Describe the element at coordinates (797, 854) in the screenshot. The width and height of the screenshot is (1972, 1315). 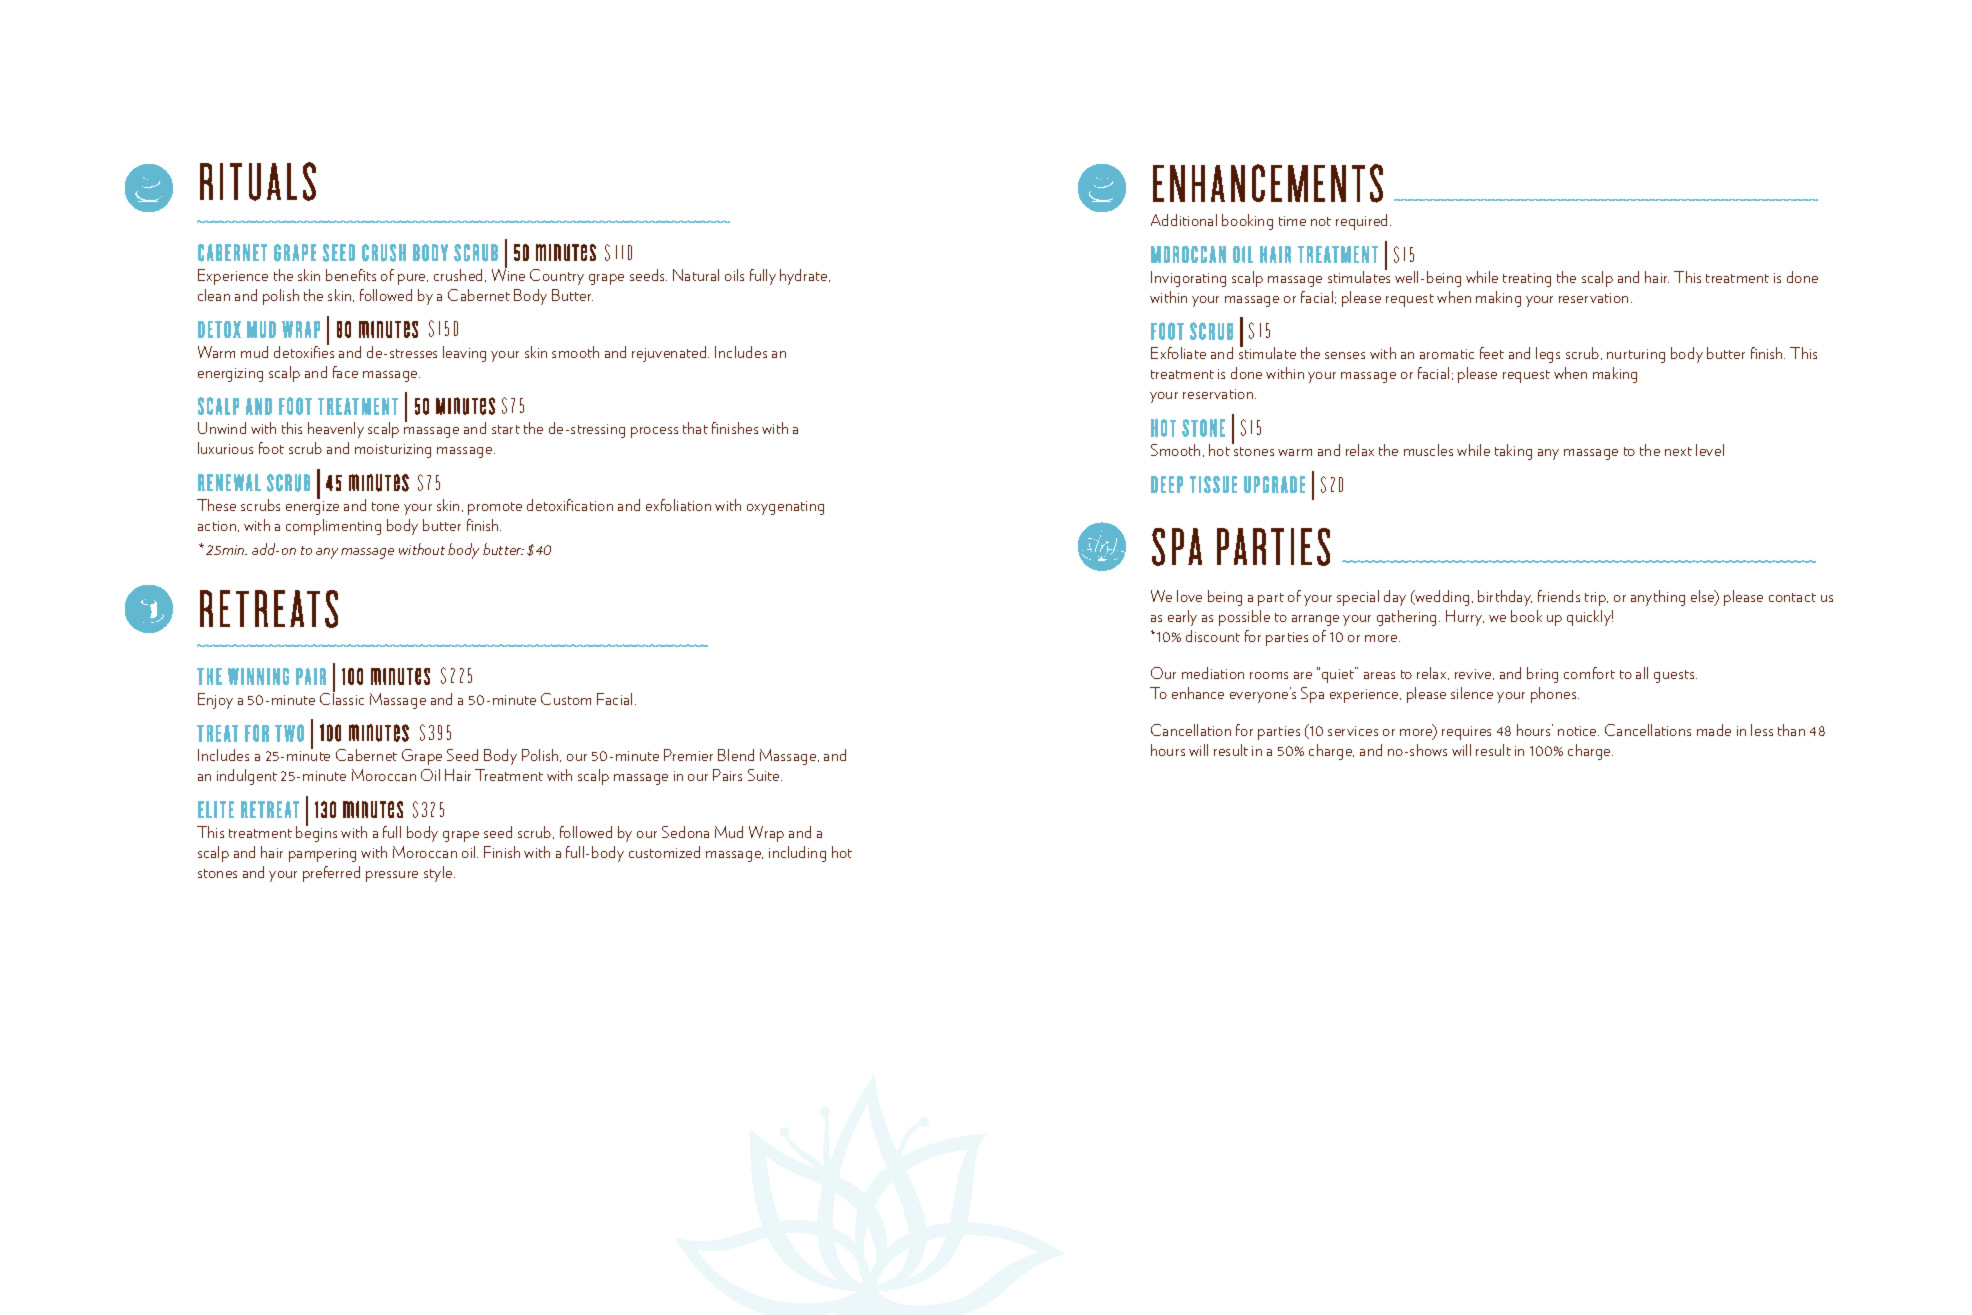
I see `including` at that location.
